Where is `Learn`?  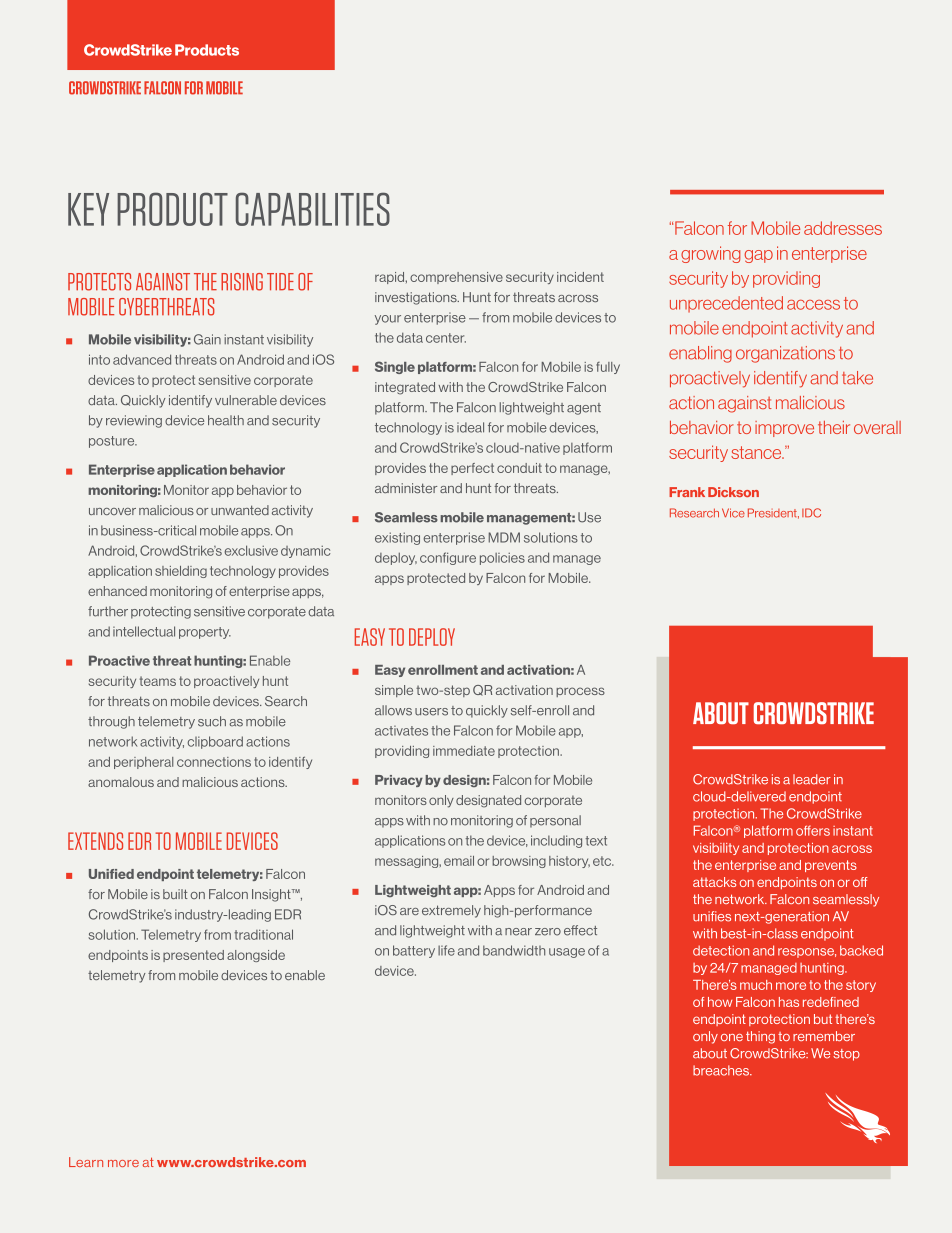
Learn is located at coordinates (86, 1162).
